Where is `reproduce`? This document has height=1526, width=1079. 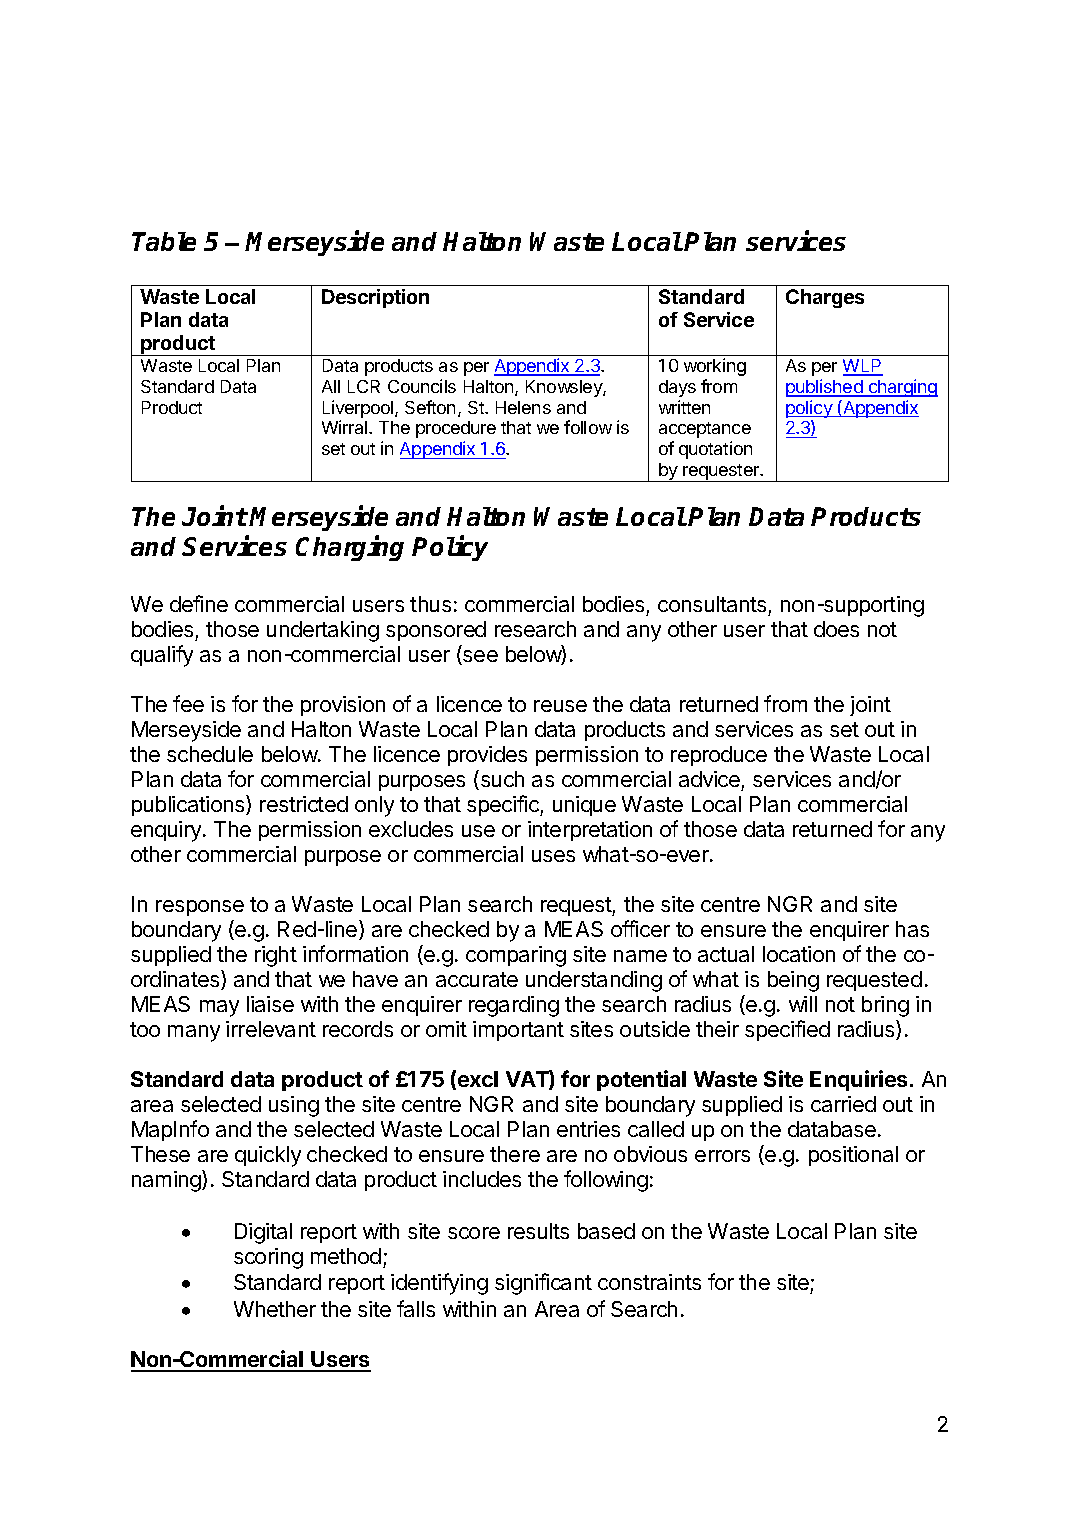
reproduce is located at coordinates (719, 756).
